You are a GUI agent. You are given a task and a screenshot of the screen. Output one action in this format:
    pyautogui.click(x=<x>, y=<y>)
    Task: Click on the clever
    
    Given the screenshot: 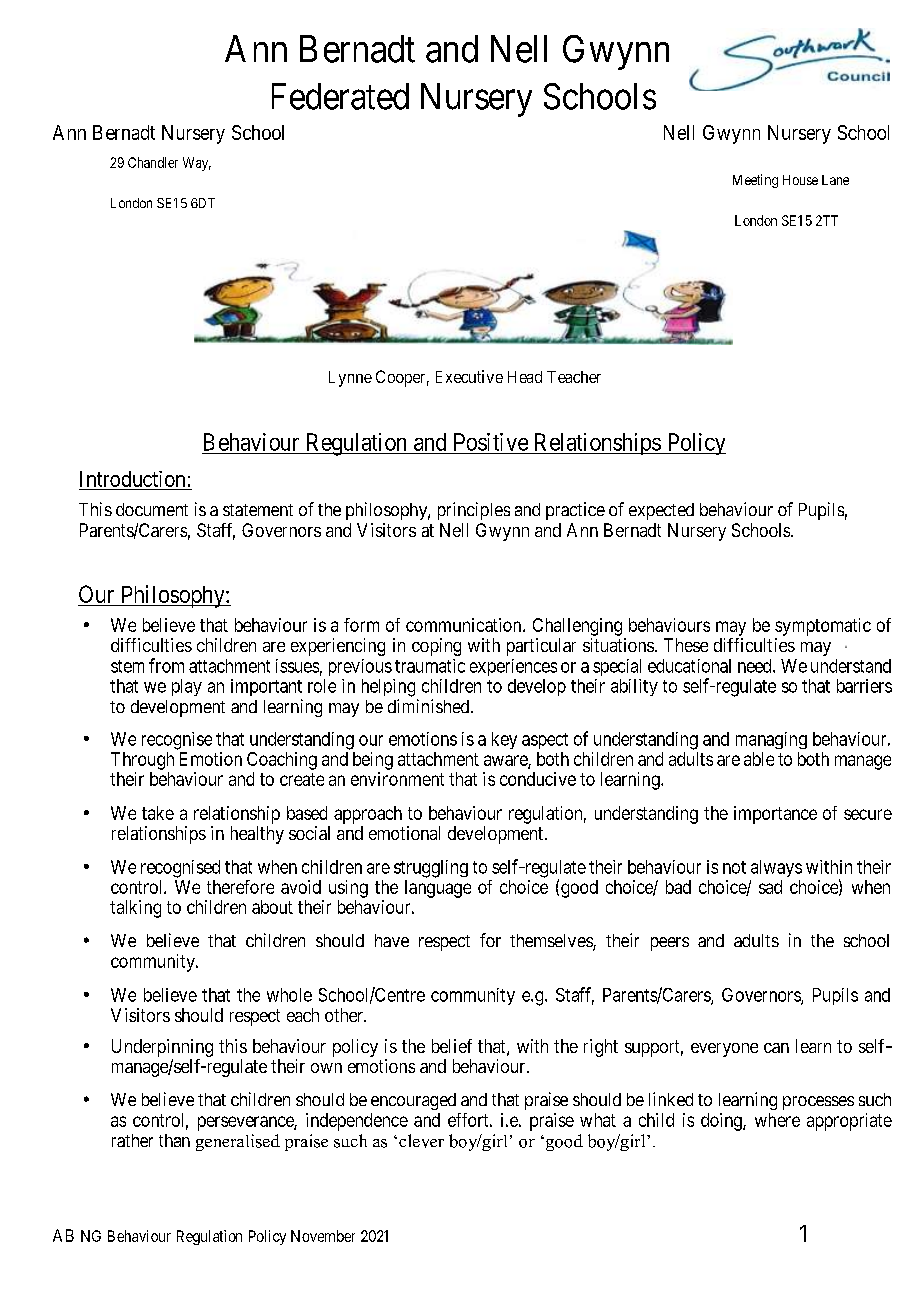 What is the action you would take?
    pyautogui.click(x=421, y=1141)
